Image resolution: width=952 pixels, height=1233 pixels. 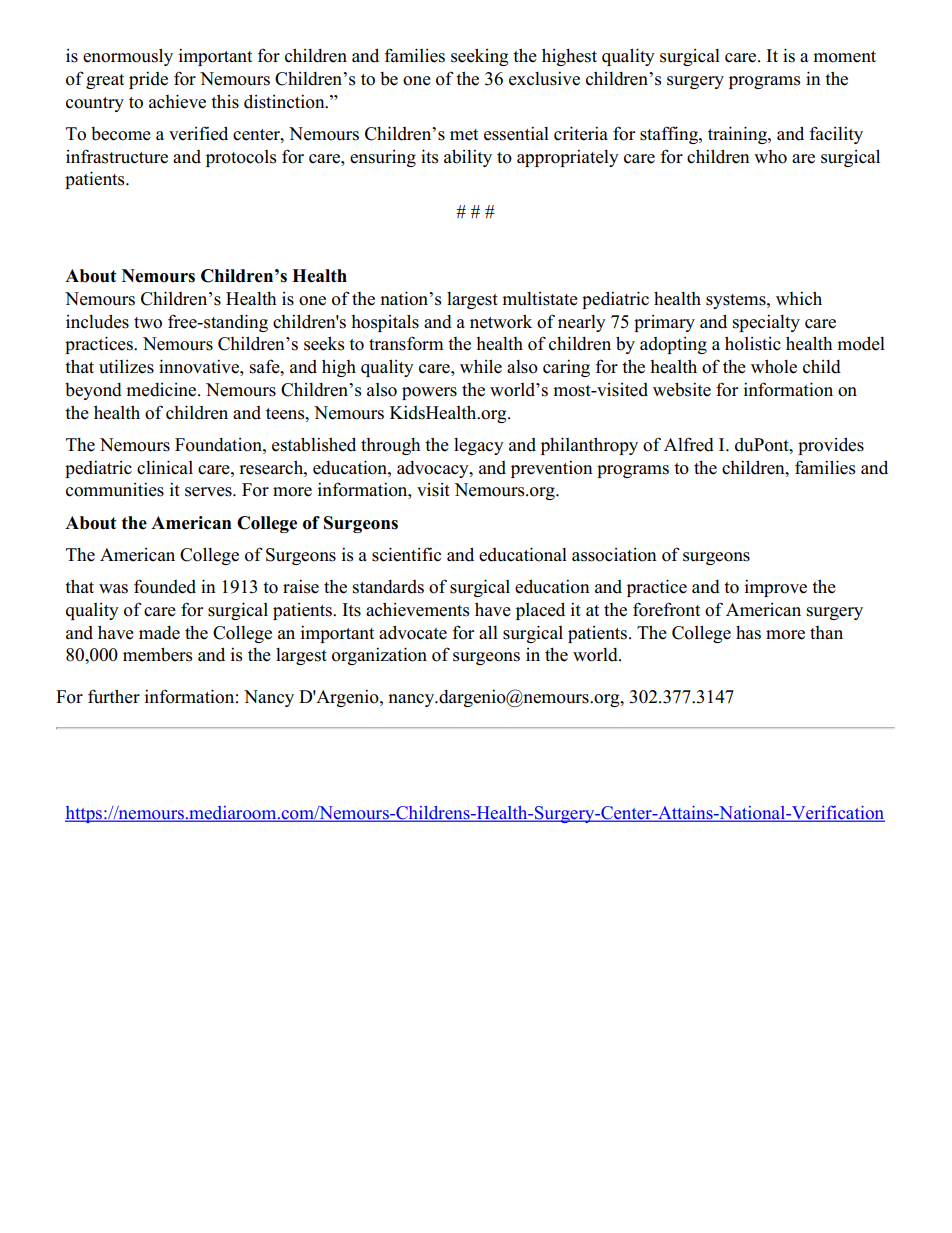 I want to click on pride, so click(x=148, y=80).
